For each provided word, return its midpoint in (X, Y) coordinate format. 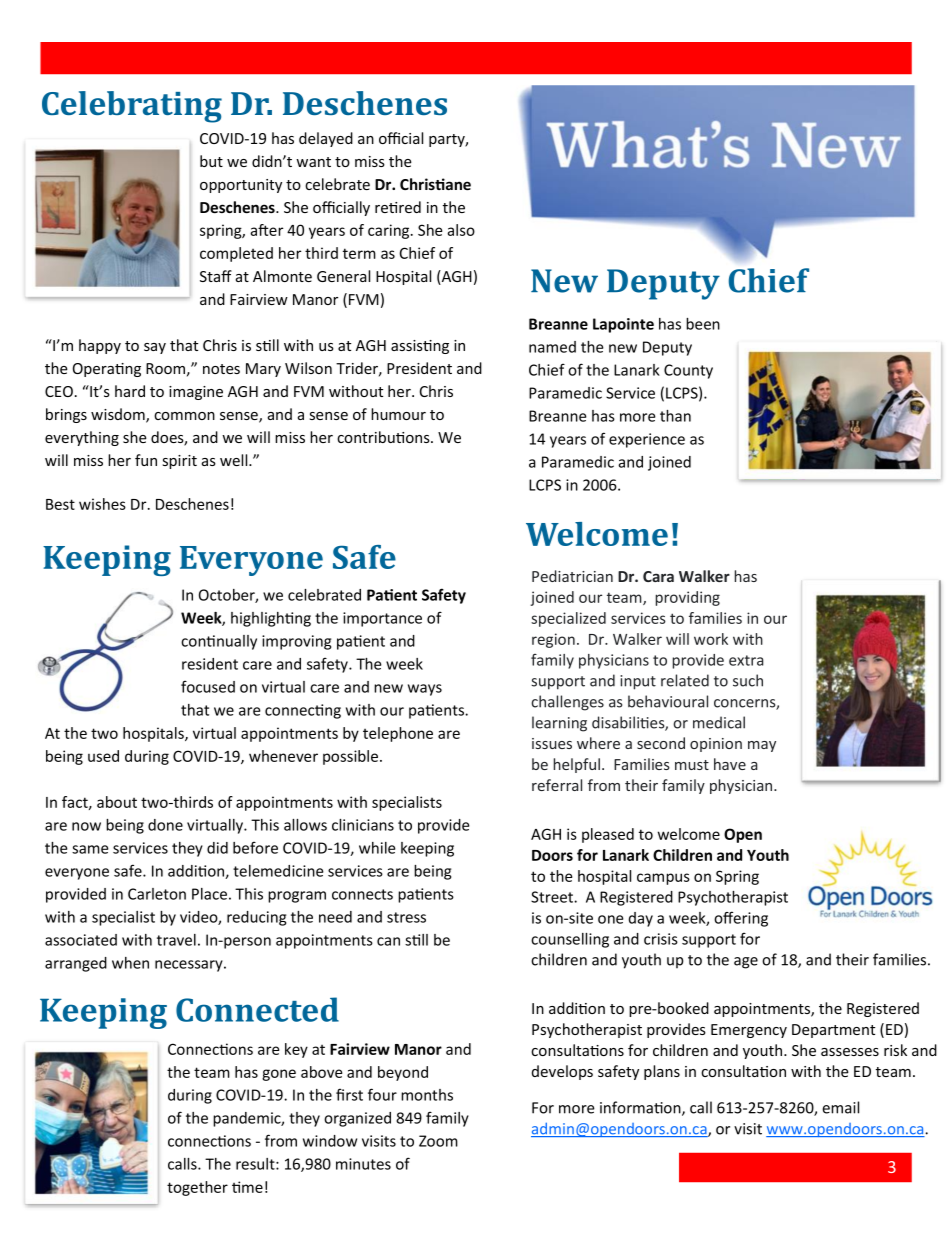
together (197, 1188)
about (117, 802)
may (762, 746)
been (703, 324)
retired (398, 207)
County (688, 371)
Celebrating (132, 107)
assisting (420, 347)
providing (687, 598)
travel (176, 940)
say (155, 348)
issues (552, 743)
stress (406, 917)
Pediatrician (572, 576)
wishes (102, 504)
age (746, 963)
